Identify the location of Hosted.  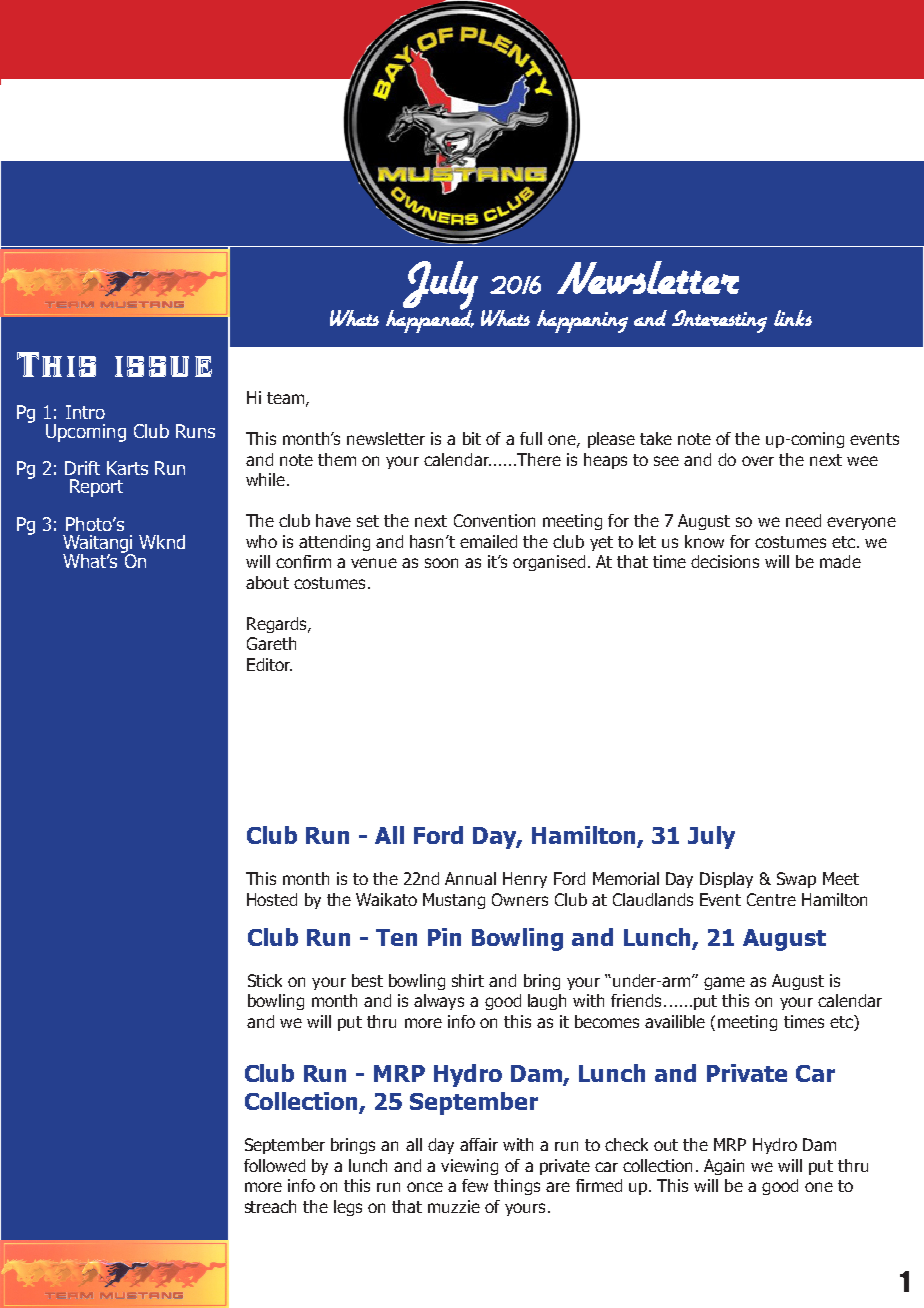
(272, 899).
